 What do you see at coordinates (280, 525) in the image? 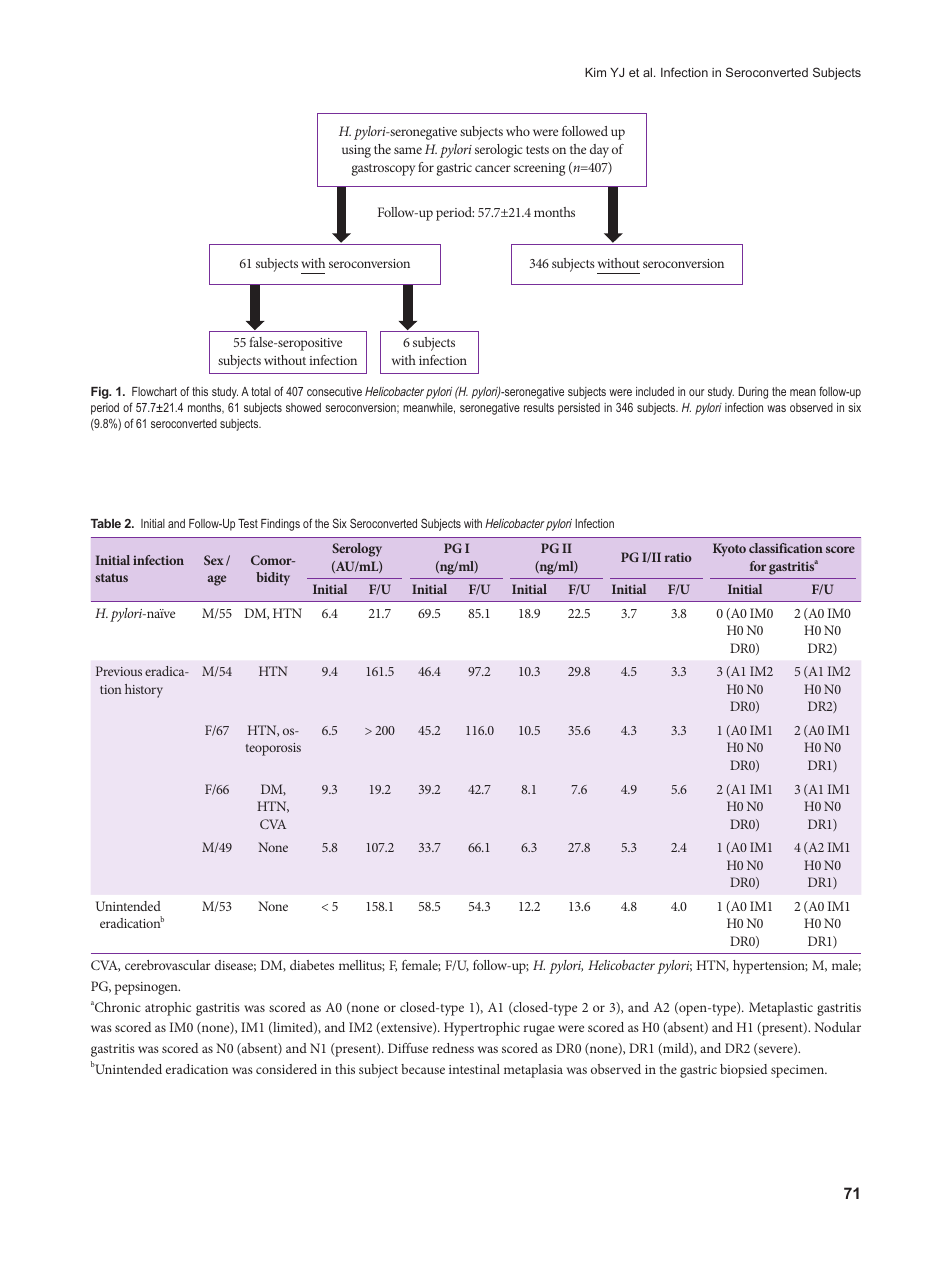
I see `Findings` at bounding box center [280, 525].
